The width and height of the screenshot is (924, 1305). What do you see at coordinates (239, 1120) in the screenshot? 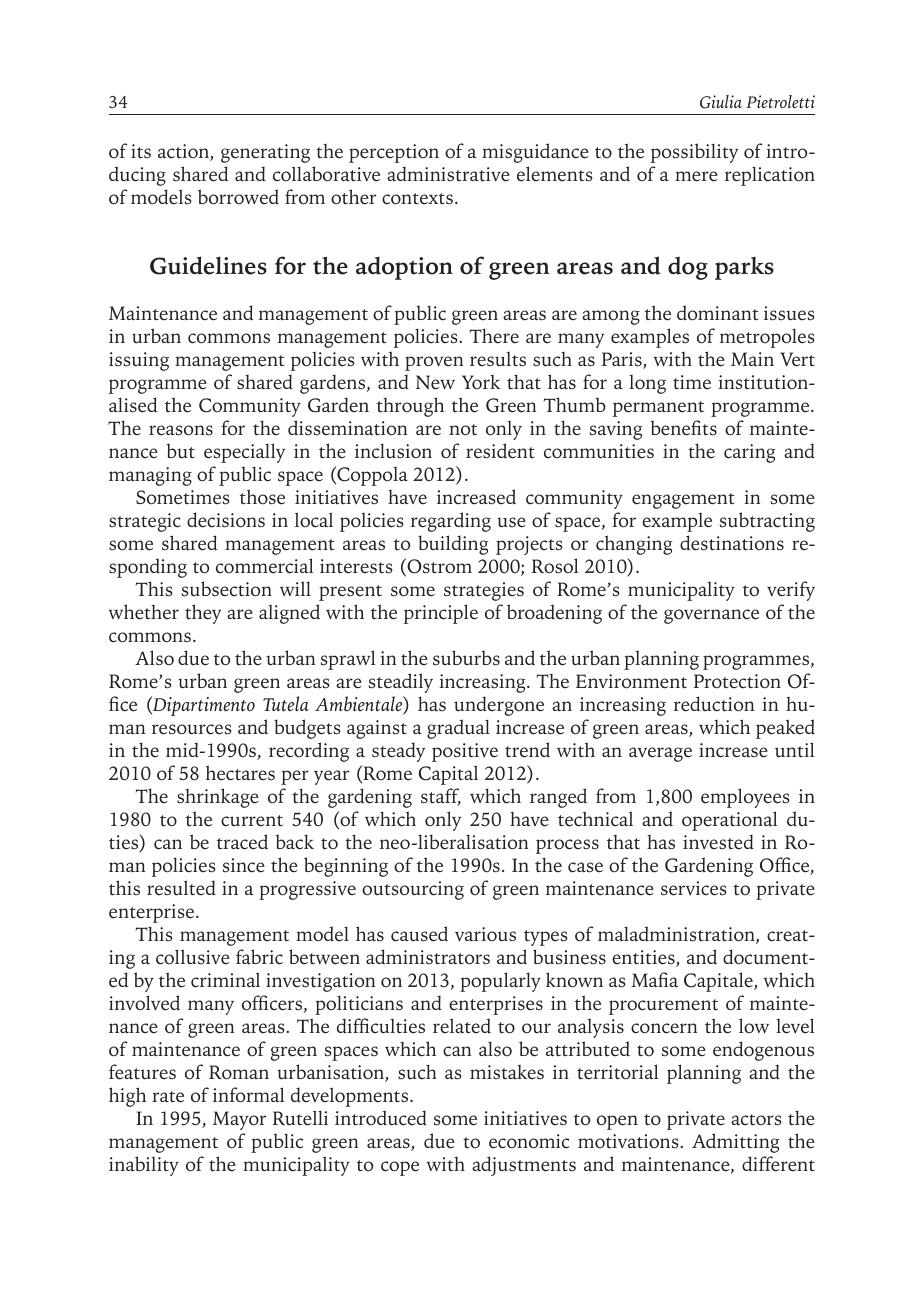
I see `Mayor` at bounding box center [239, 1120].
